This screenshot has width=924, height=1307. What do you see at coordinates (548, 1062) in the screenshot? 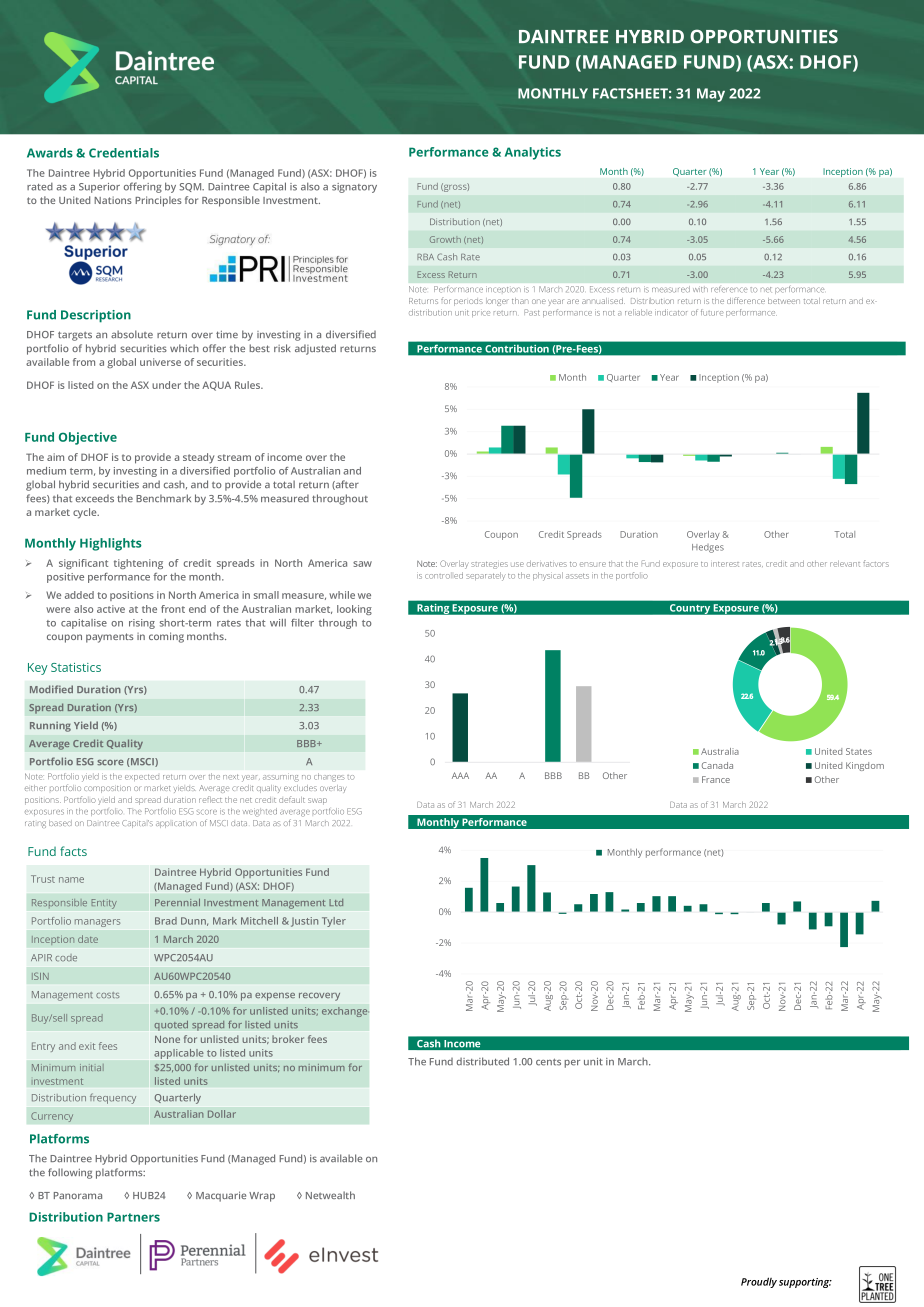
I see `cents` at bounding box center [548, 1062].
